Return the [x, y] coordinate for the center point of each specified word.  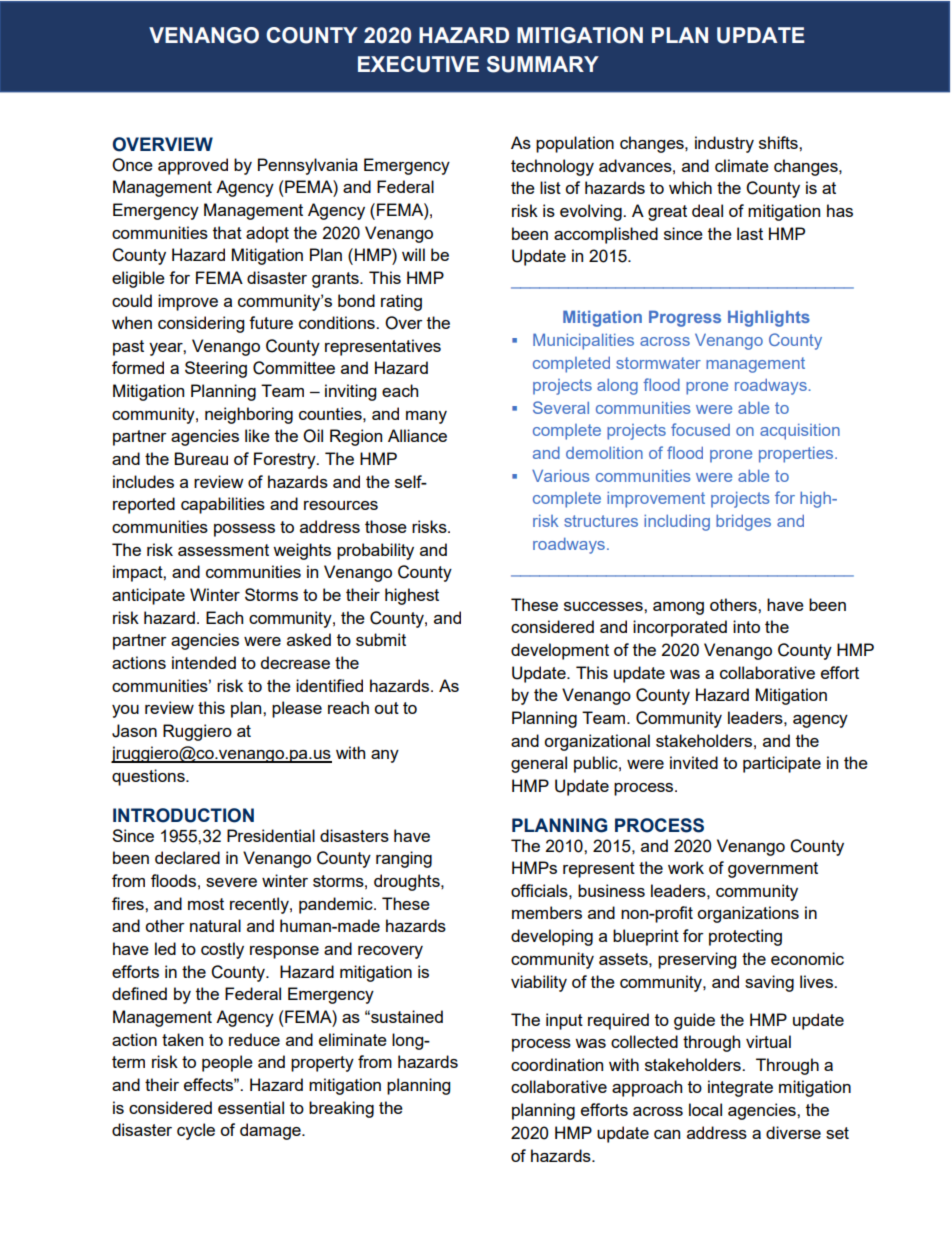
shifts [779, 142]
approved [193, 166]
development [560, 651]
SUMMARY [543, 64]
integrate [740, 1088]
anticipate [148, 596]
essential [251, 1107]
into [746, 626]
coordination [557, 1064]
